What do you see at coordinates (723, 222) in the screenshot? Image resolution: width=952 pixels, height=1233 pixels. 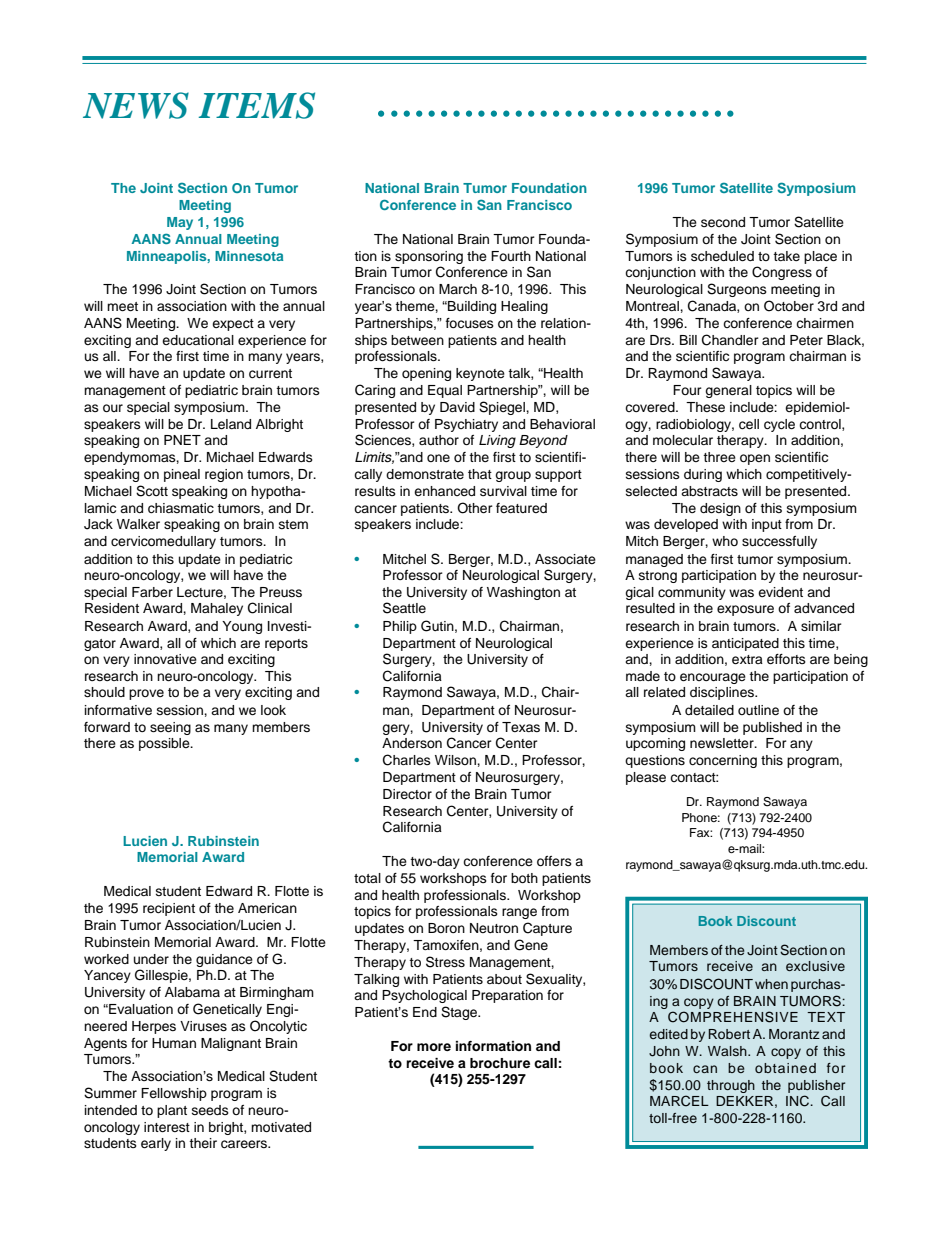 I see `second` at bounding box center [723, 222].
